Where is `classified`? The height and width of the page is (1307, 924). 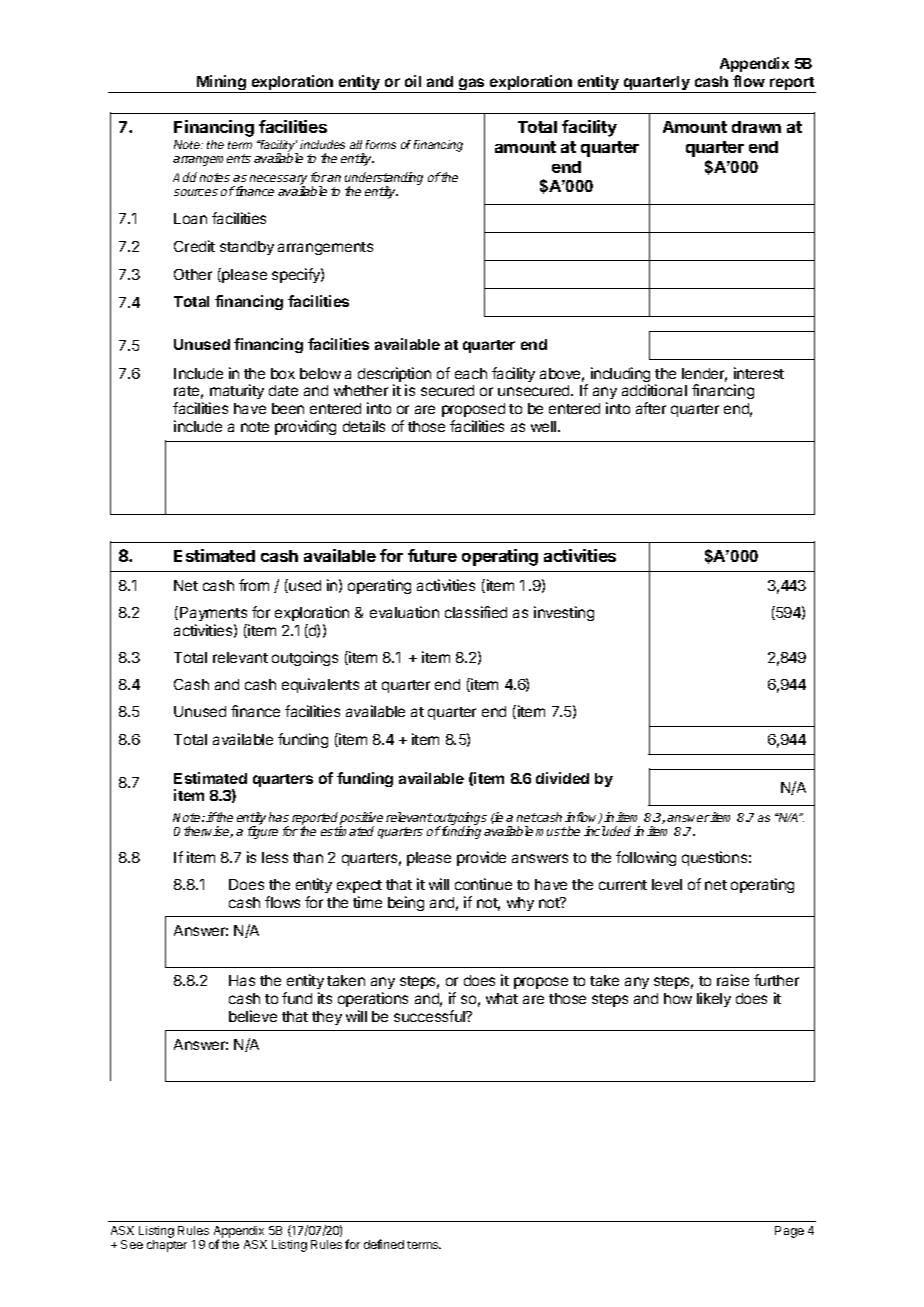 classified is located at coordinates (476, 612).
